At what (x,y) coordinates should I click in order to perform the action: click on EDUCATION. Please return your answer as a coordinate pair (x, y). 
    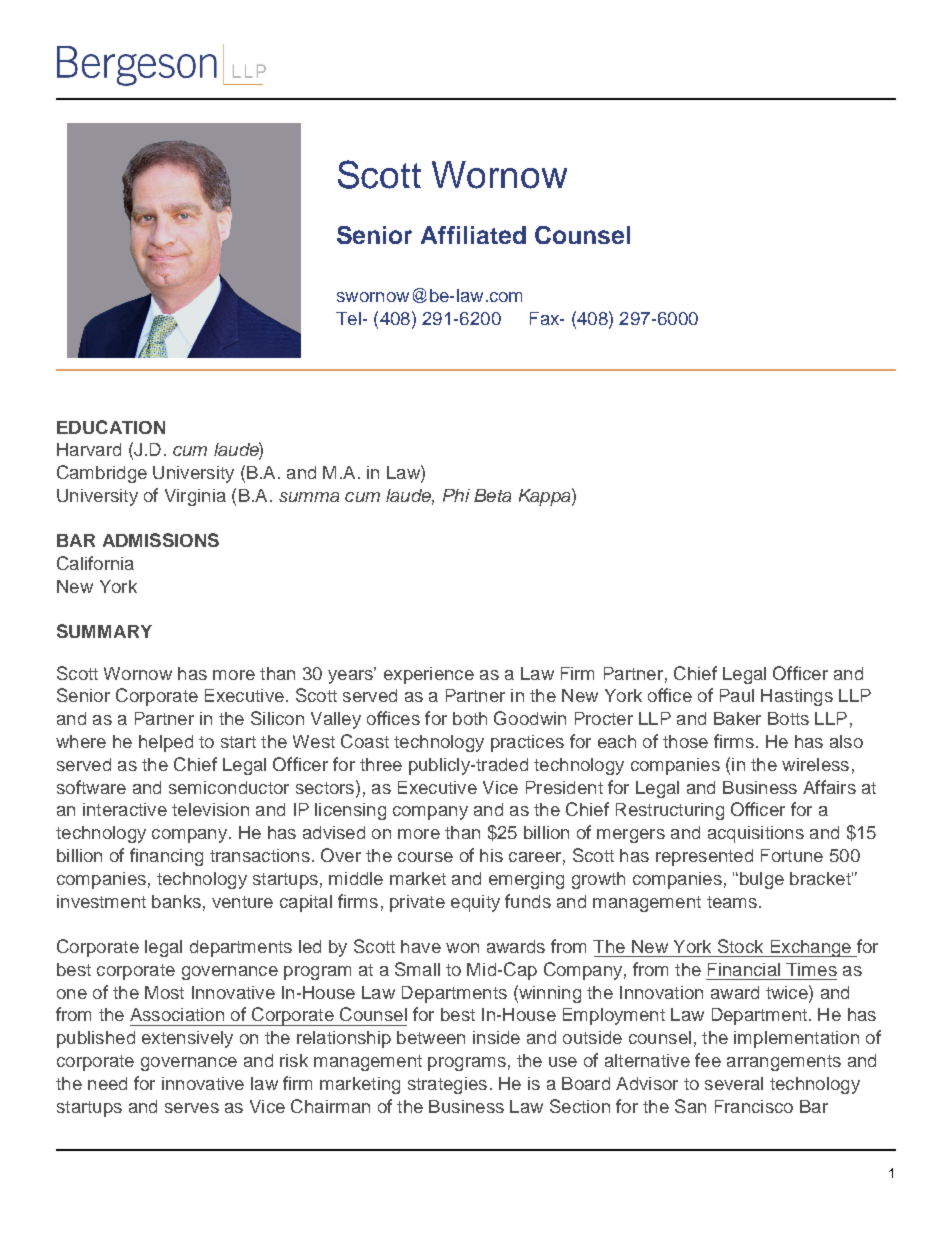
    Looking at the image, I should click on (111, 427).
